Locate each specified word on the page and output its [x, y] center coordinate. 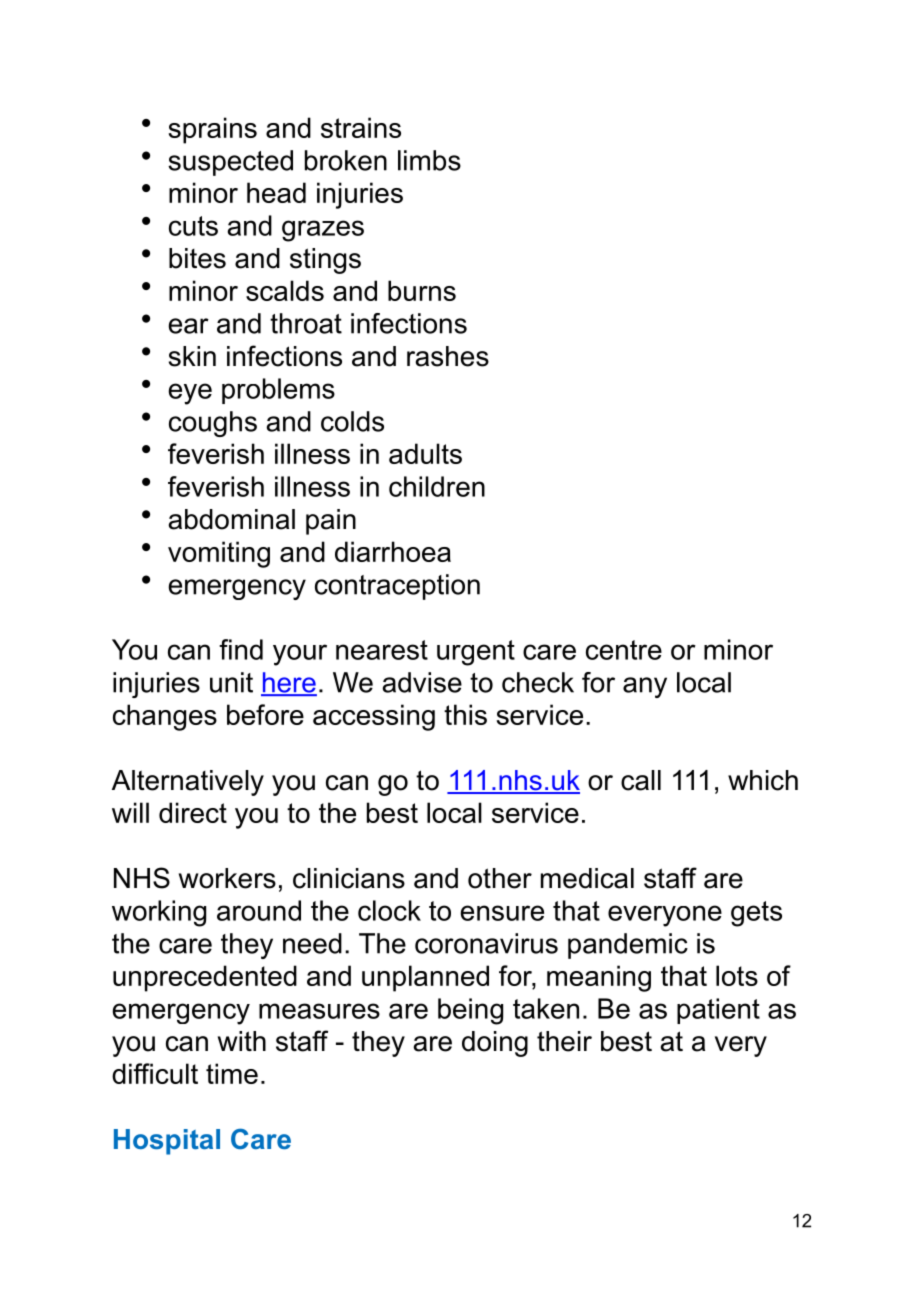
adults [425, 453]
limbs [429, 160]
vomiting [219, 554]
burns [422, 290]
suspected [230, 163]
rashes [448, 356]
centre [624, 650]
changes [165, 717]
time [232, 1073]
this [465, 714]
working [159, 913]
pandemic [628, 946]
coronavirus [486, 943]
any [645, 687]
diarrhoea [393, 551]
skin [192, 356]
